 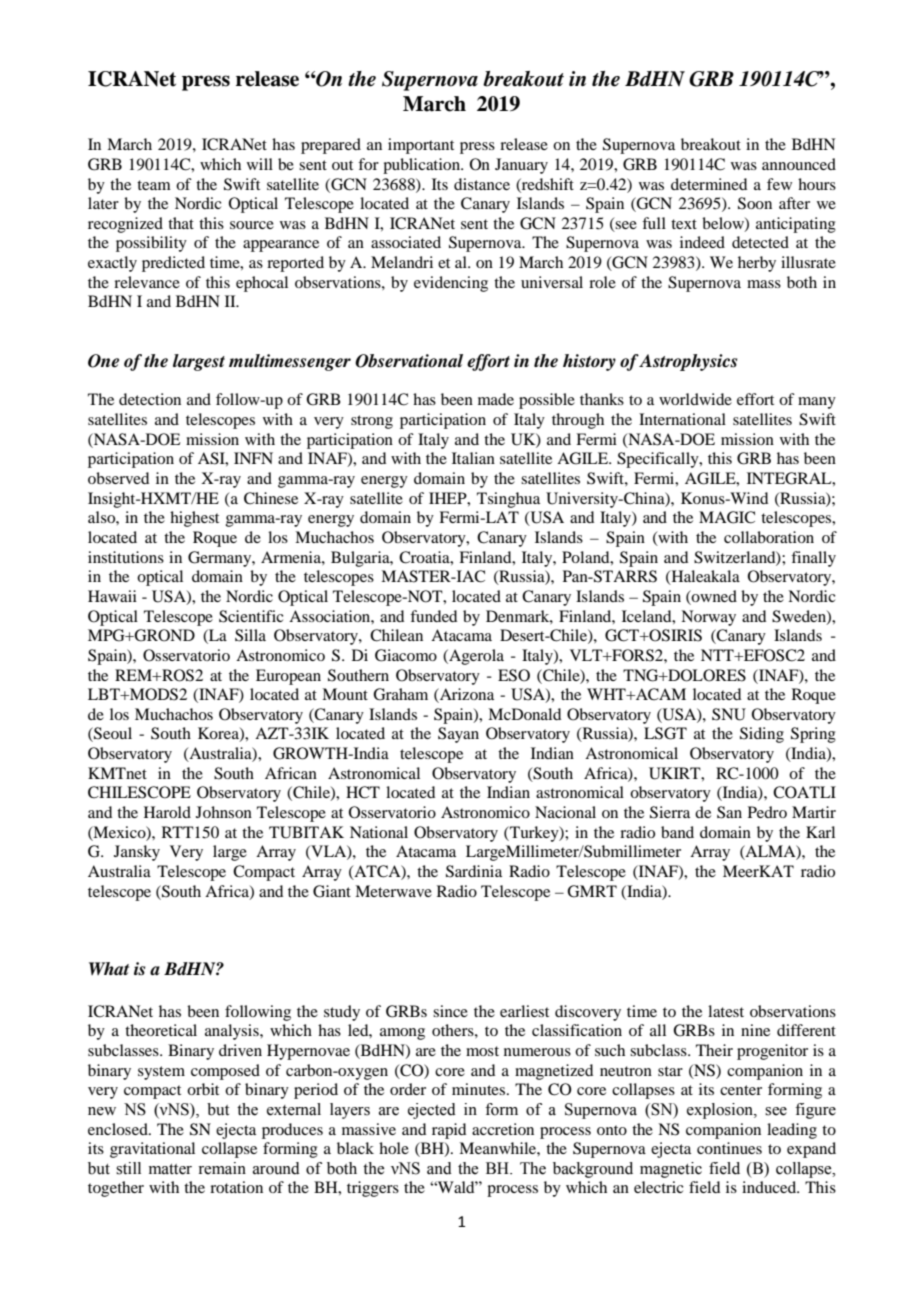 I want to click on What, so click(x=109, y=969).
